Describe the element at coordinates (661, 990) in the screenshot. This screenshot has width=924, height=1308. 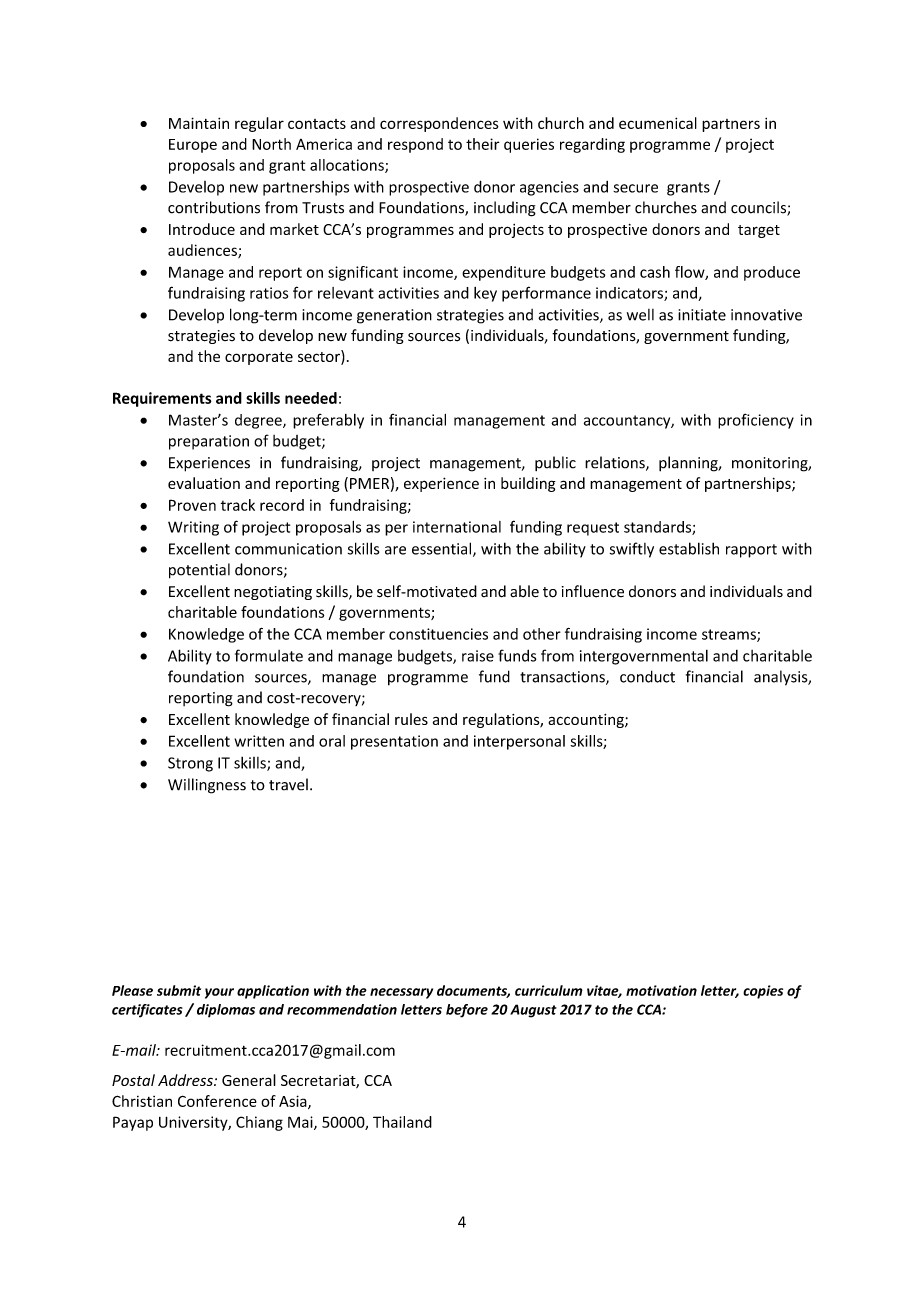
I see `motivation` at that location.
